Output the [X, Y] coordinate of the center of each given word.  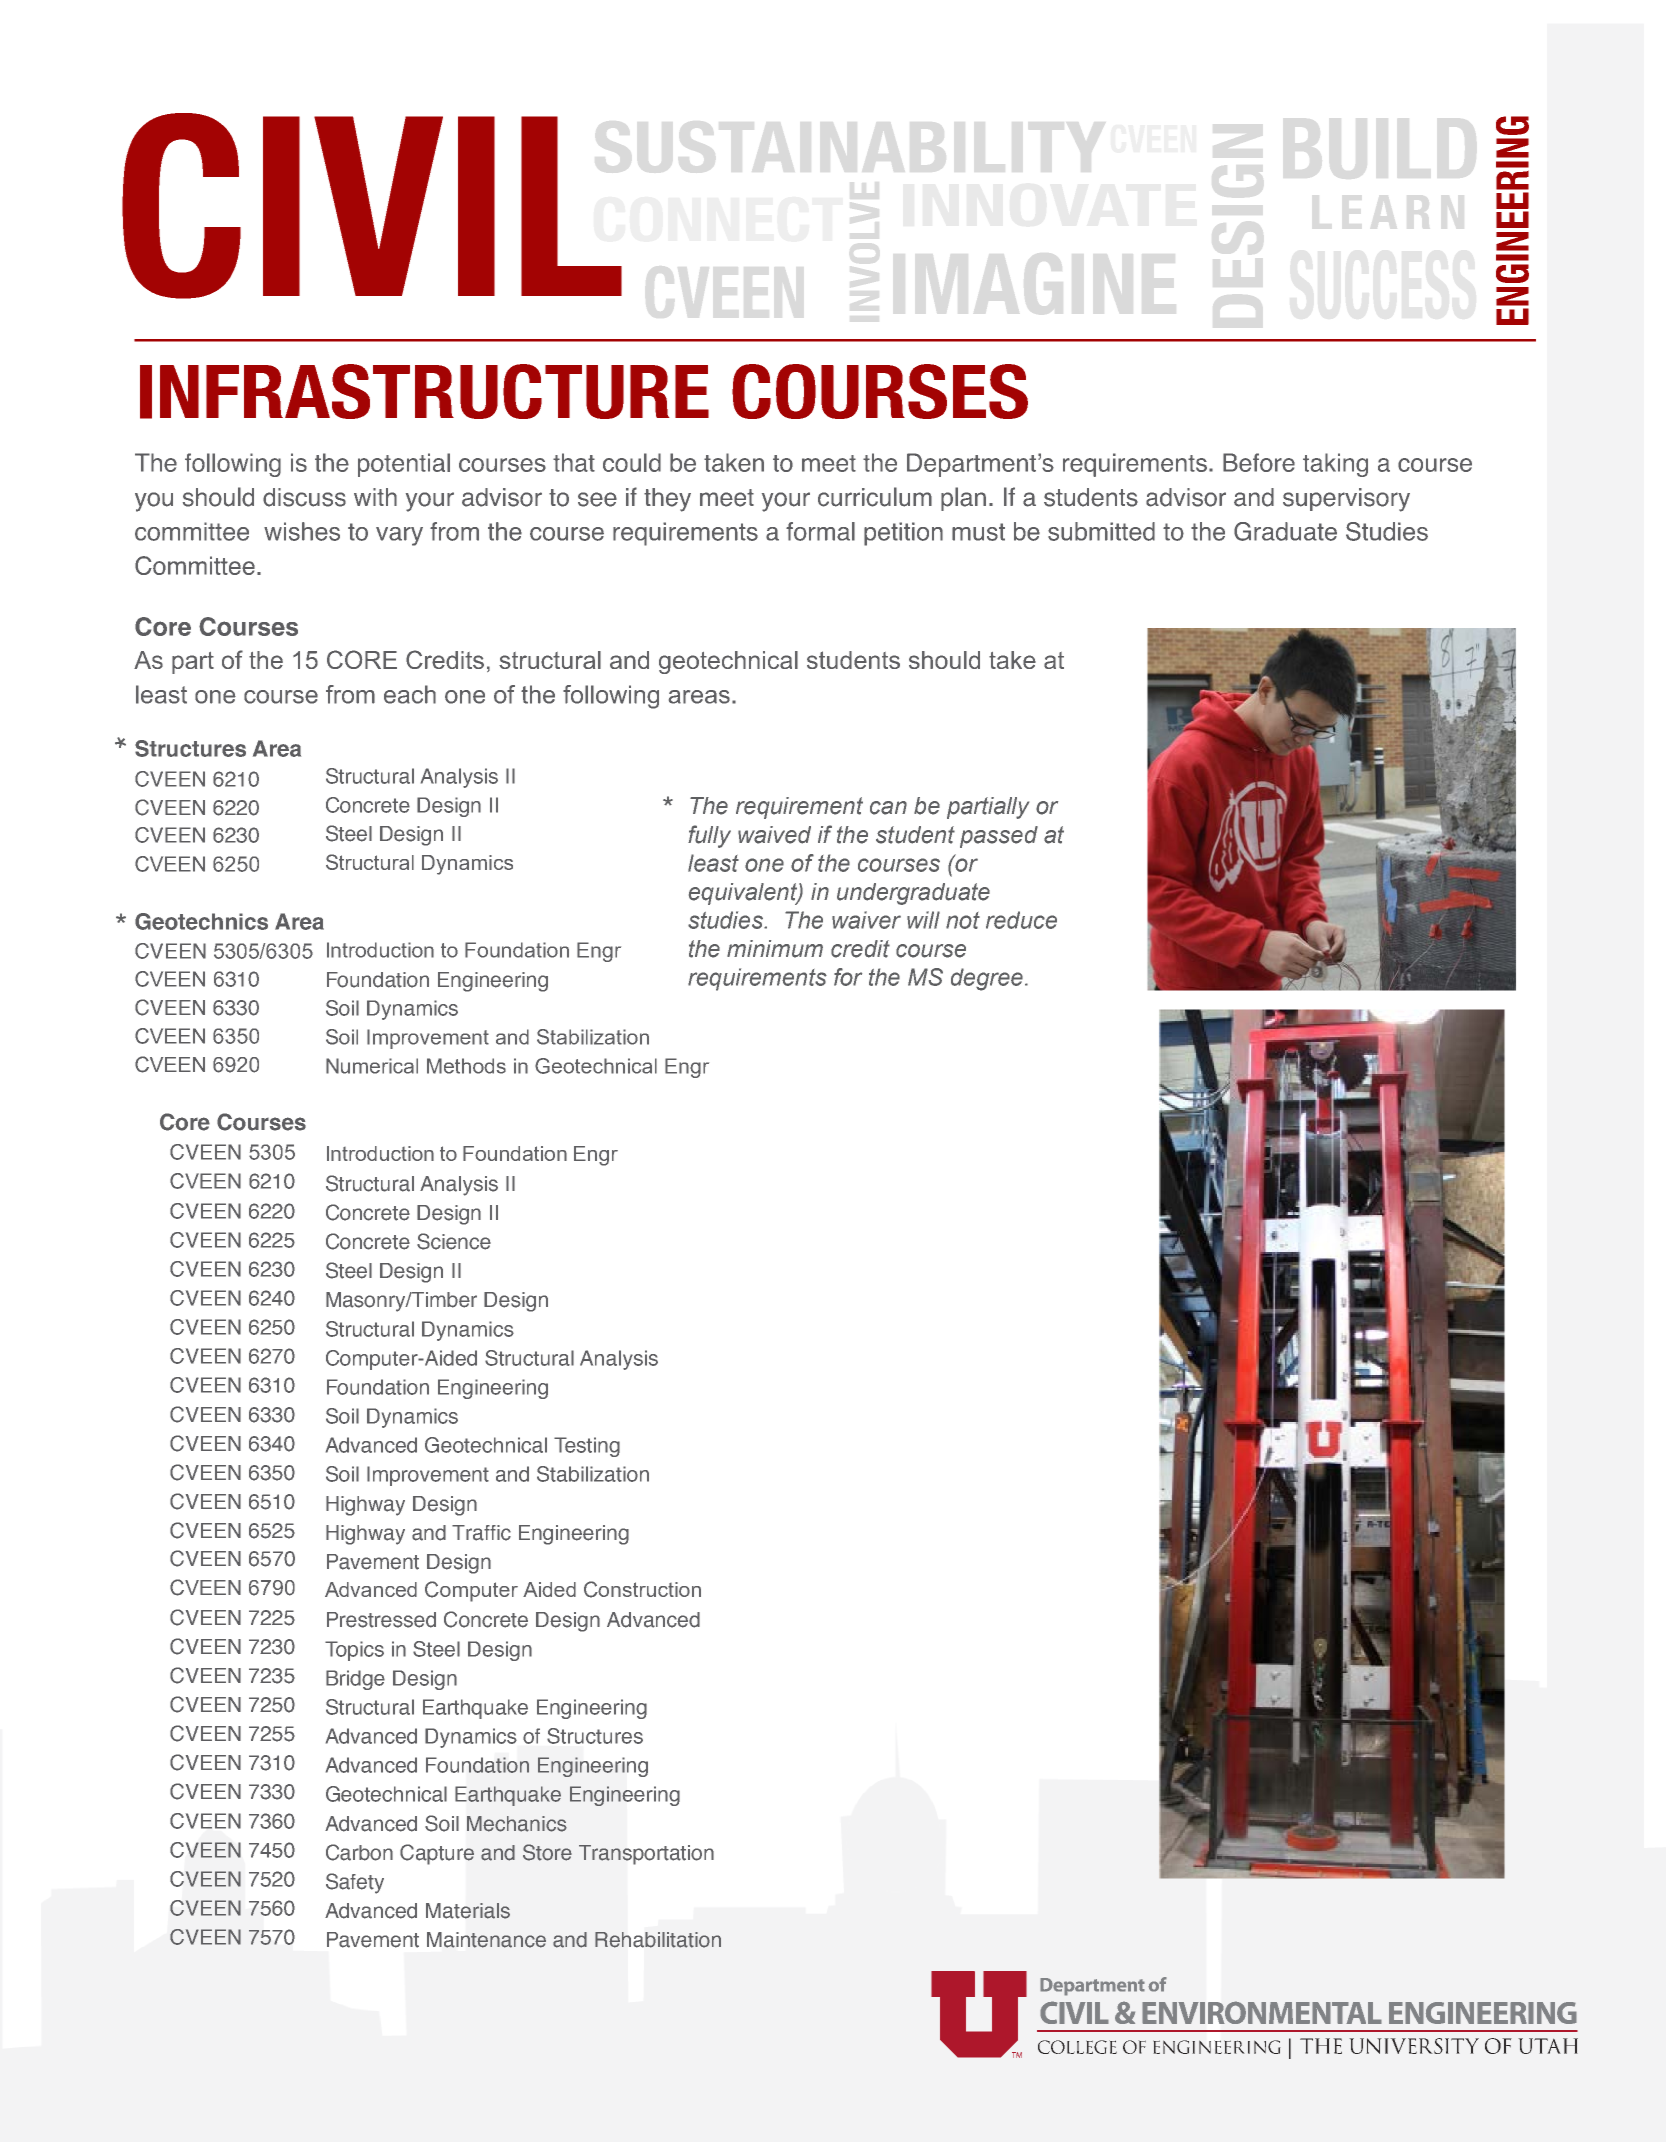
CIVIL [372, 206]
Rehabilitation [658, 1940]
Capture [437, 1854]
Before [1259, 462]
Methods [466, 1066]
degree [987, 979]
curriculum [875, 497]
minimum [775, 949]
